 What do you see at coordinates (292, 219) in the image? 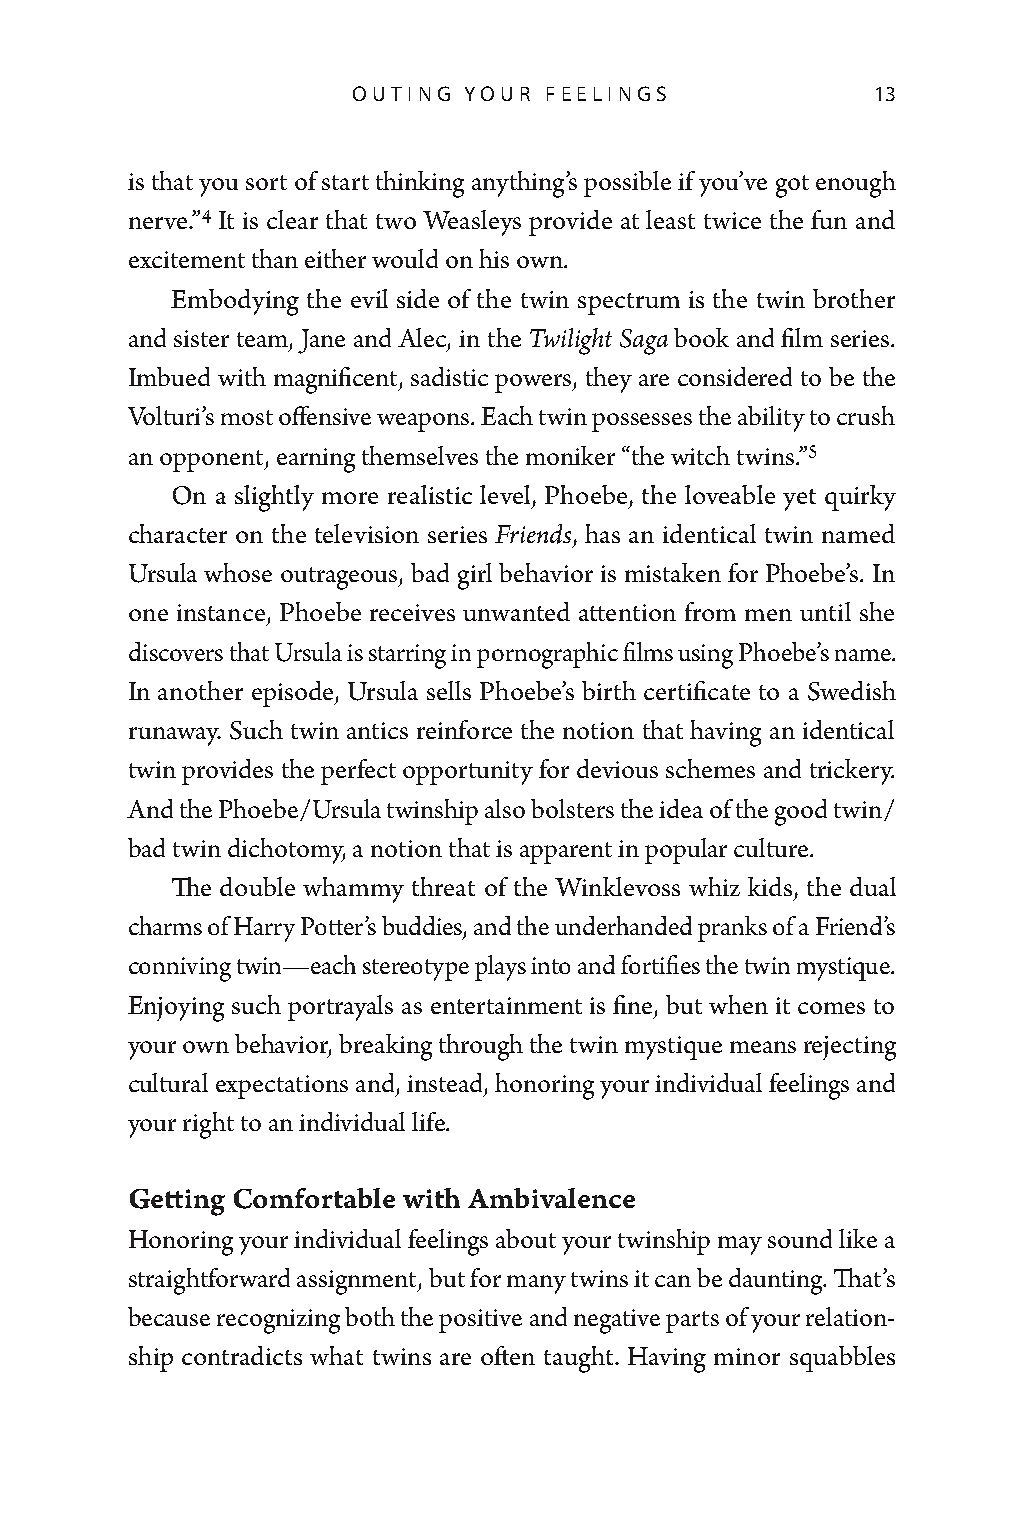
I see `clear` at bounding box center [292, 219].
